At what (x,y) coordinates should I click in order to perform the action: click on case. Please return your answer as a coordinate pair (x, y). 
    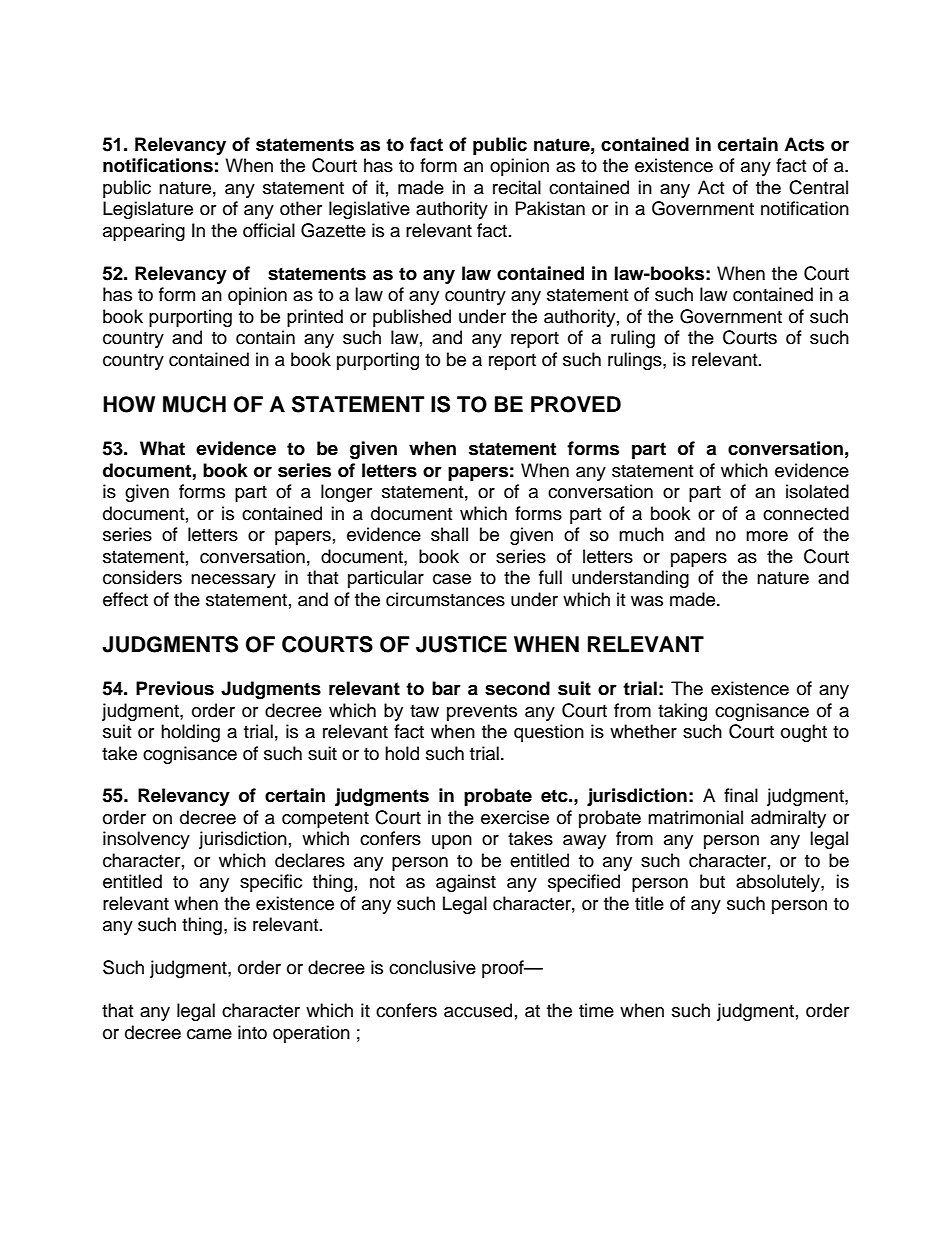
    Looking at the image, I should click on (452, 579).
